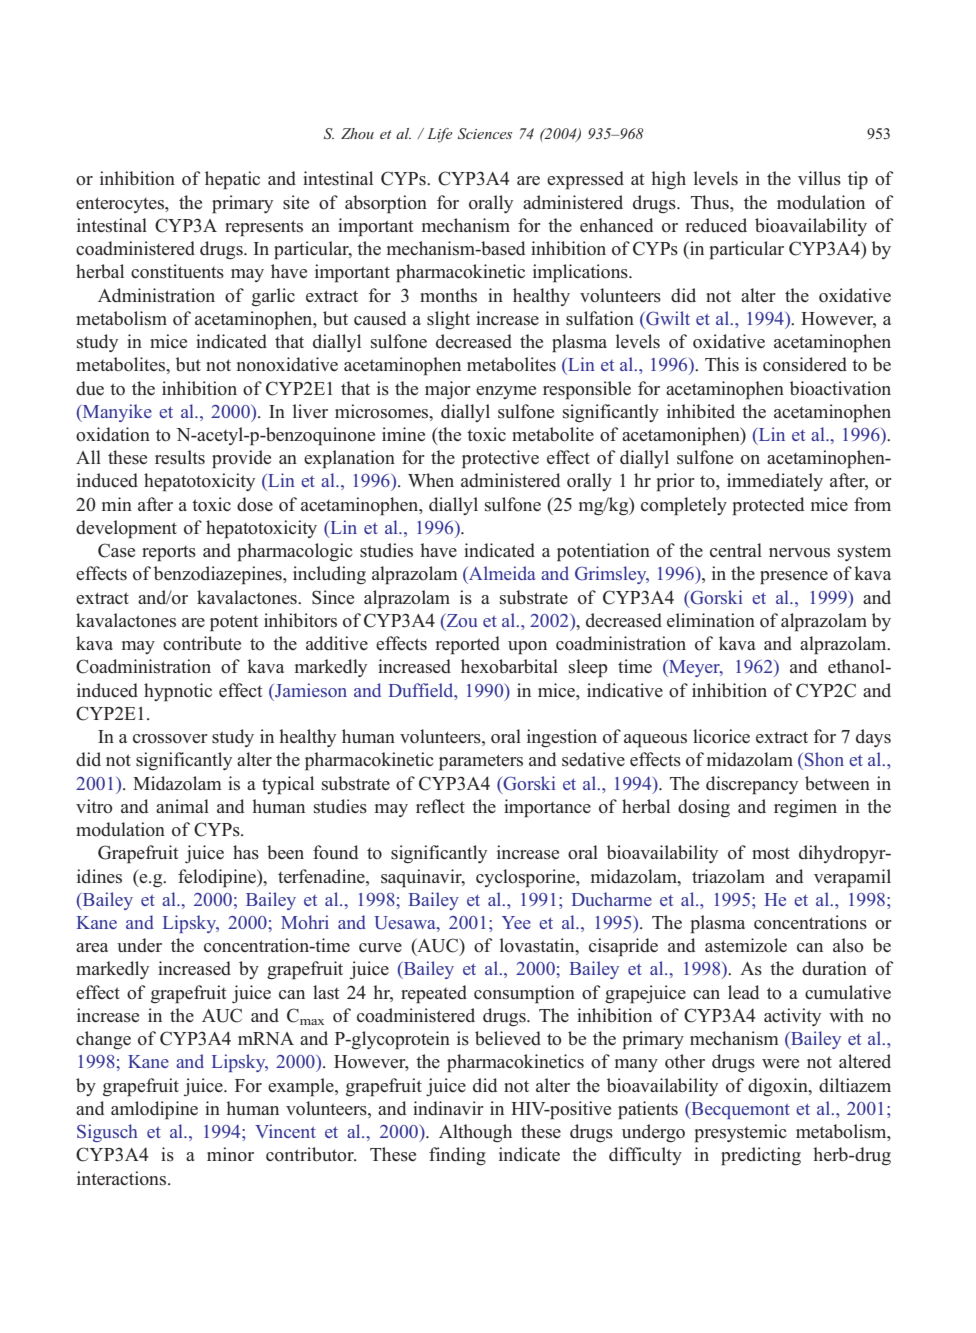 The width and height of the screenshot is (976, 1333). What do you see at coordinates (230, 1154) in the screenshot?
I see `minor` at bounding box center [230, 1154].
